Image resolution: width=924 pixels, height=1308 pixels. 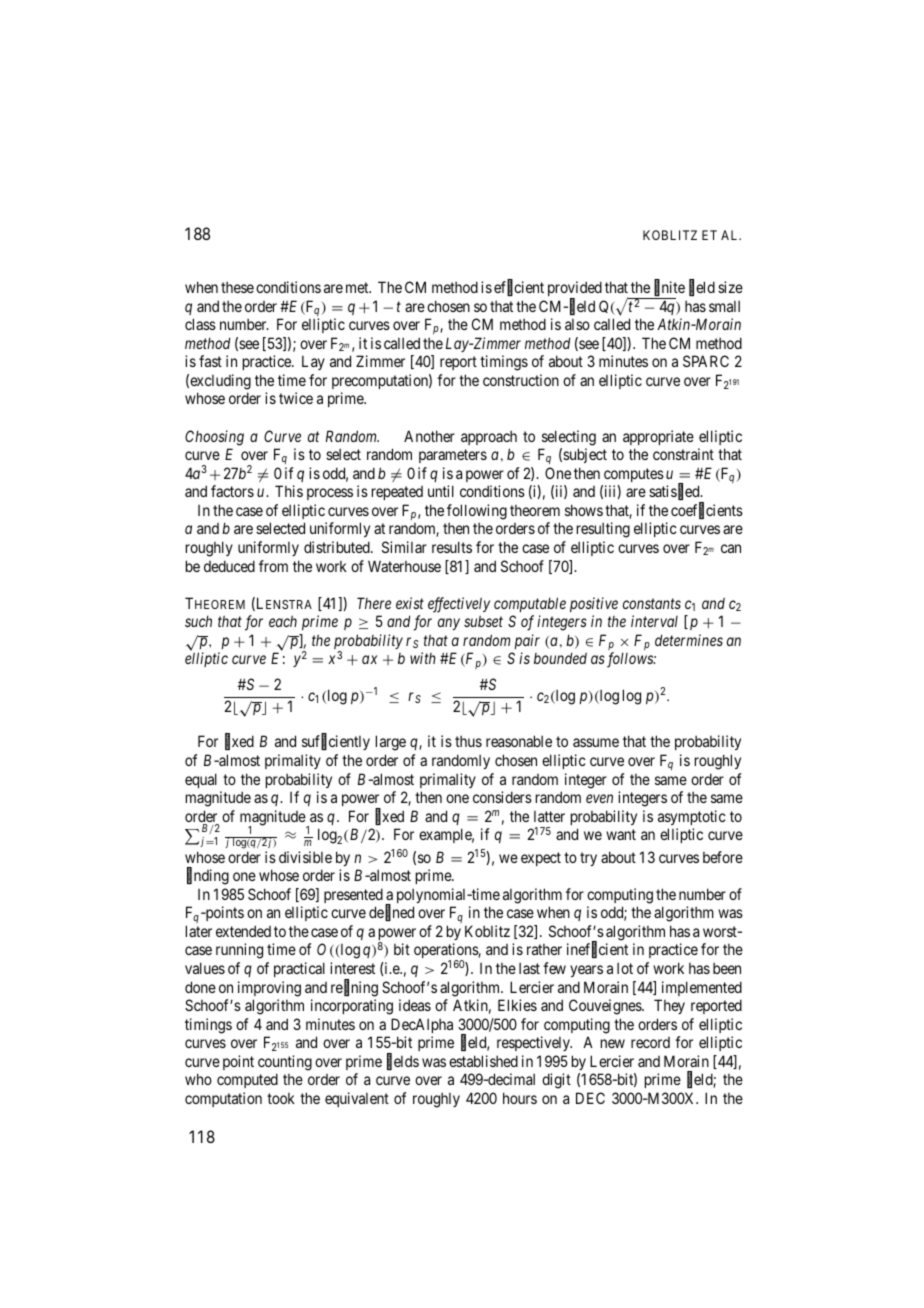 What do you see at coordinates (483, 1061) in the screenshot?
I see `established` at bounding box center [483, 1061].
